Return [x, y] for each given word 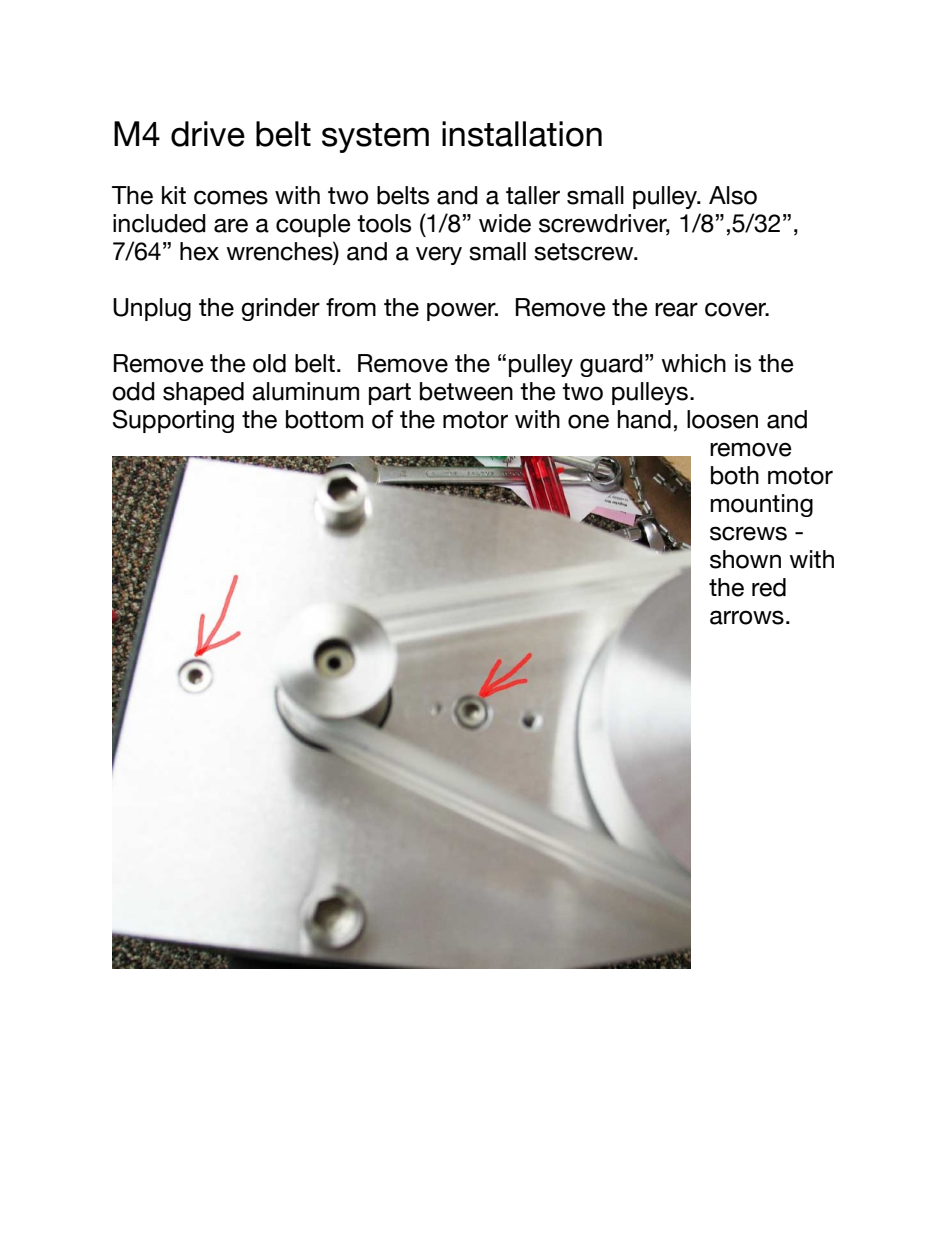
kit [174, 195]
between [466, 391]
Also [733, 195]
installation [522, 134]
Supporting [173, 421]
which [694, 363]
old [269, 363]
